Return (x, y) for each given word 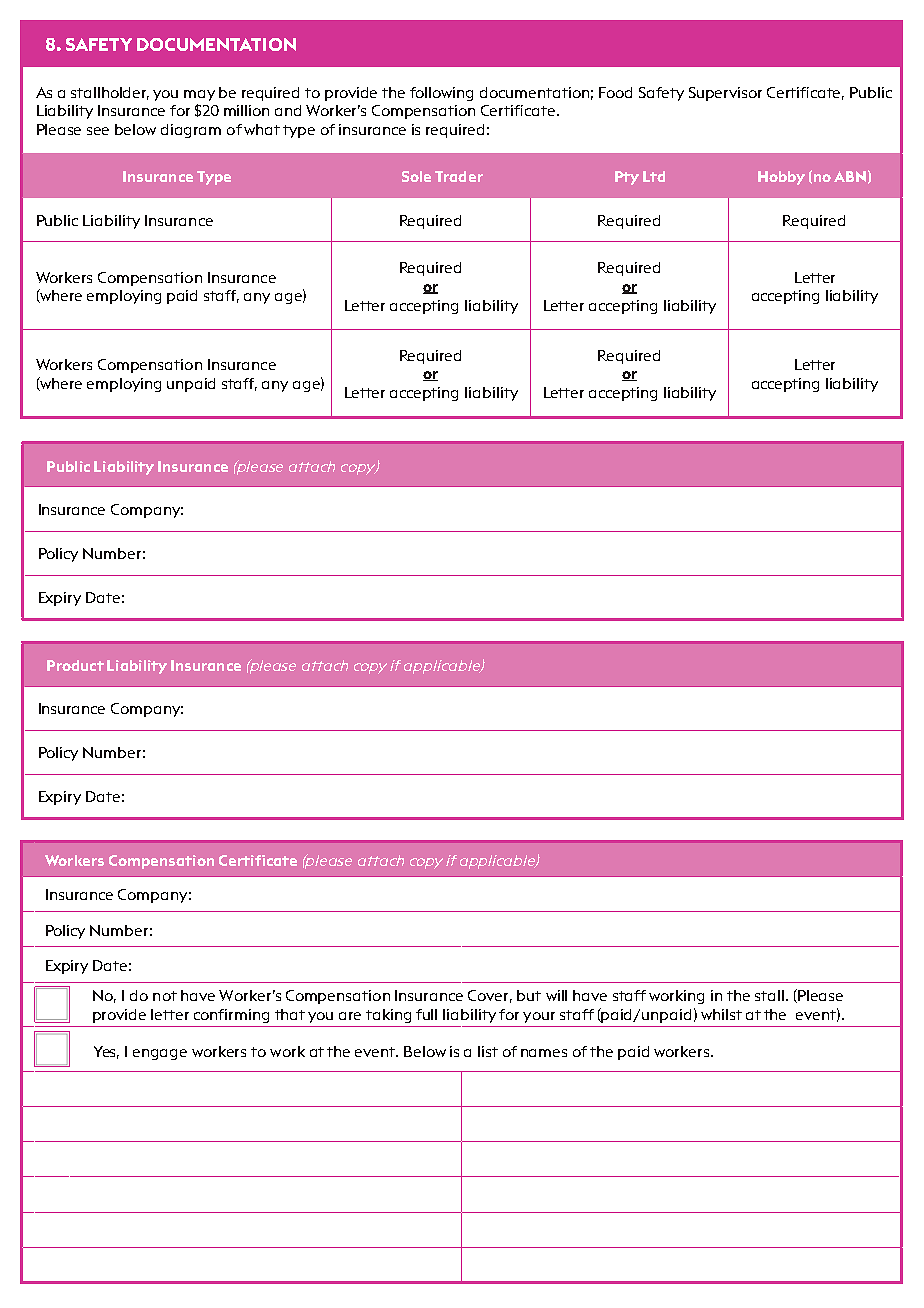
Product (75, 665)
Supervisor (725, 94)
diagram (191, 131)
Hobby (781, 178)
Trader (459, 176)
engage (160, 1054)
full (426, 1014)
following (441, 94)
